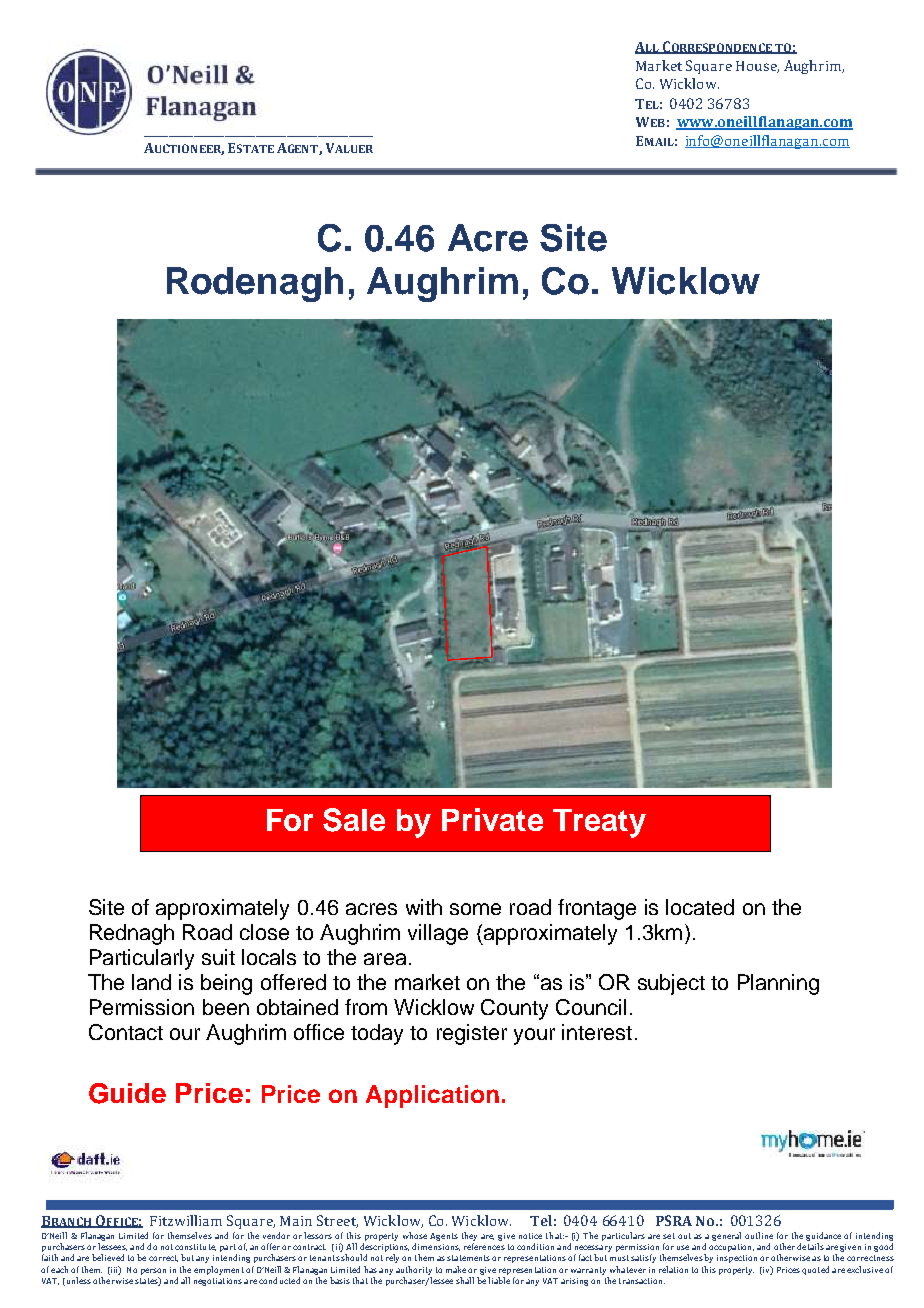 This screenshot has width=924, height=1308. Describe the element at coordinates (151, 982) in the screenshot. I see `land` at that location.
